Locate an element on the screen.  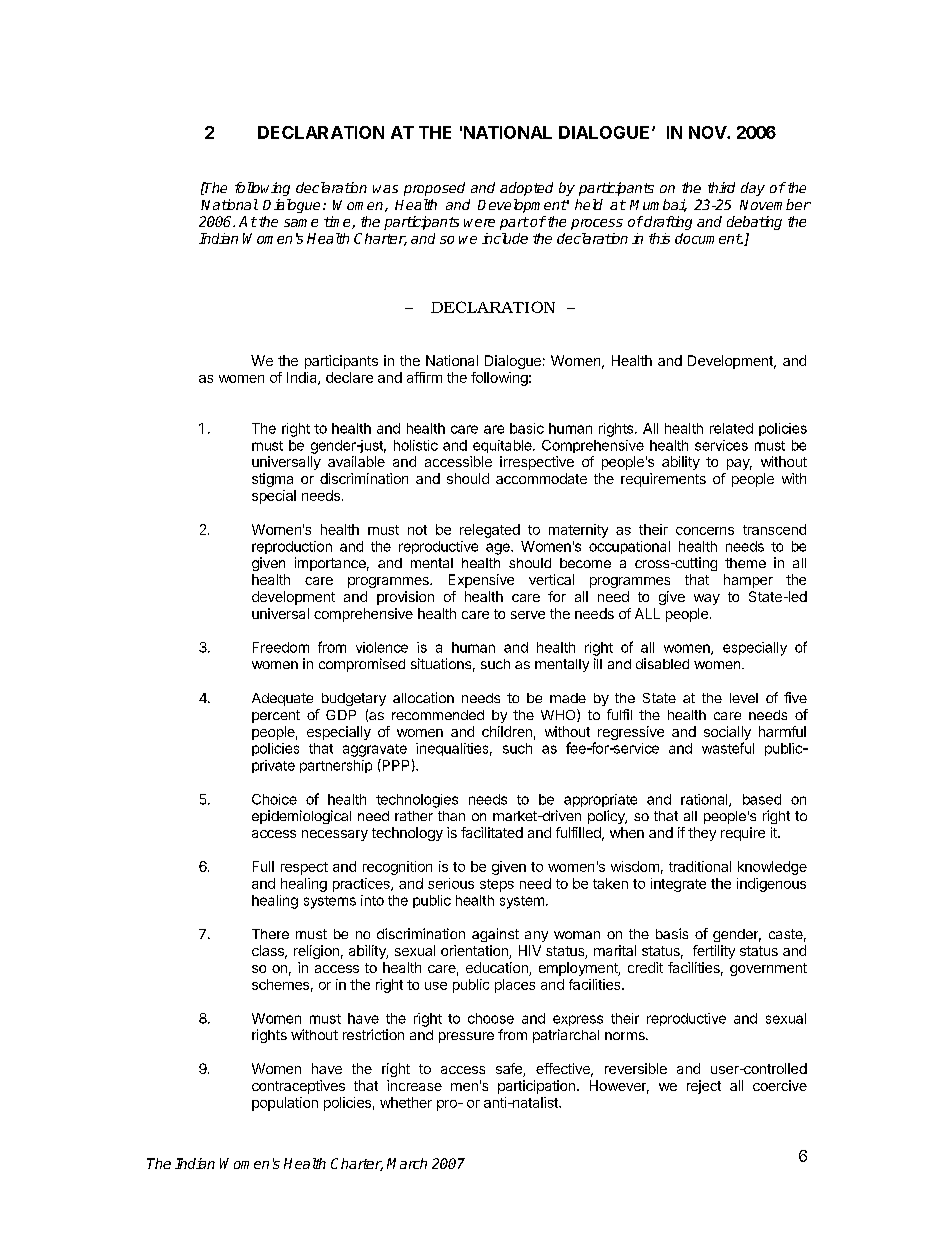
patriarchal is located at coordinates (566, 1036).
